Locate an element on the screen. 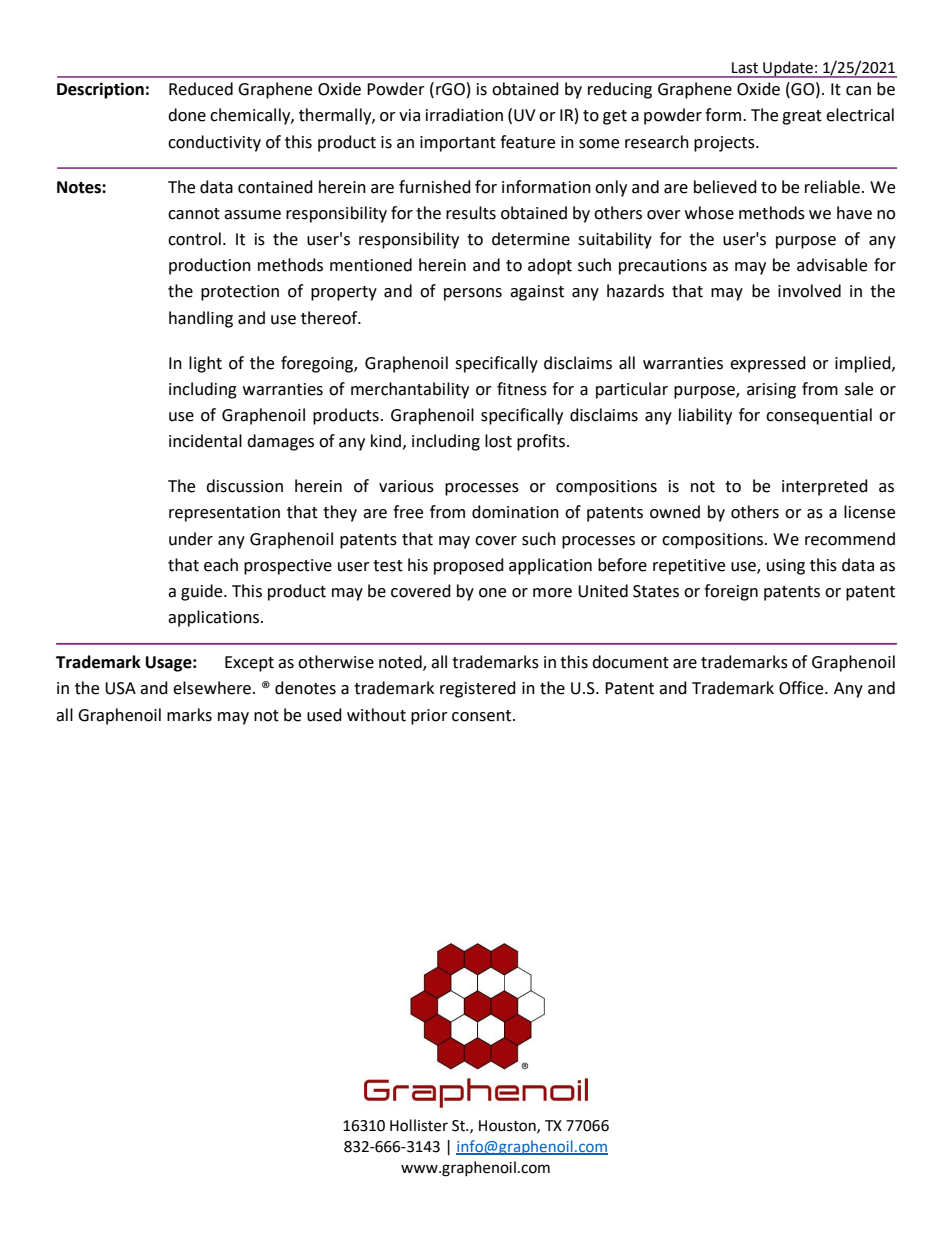 The width and height of the screenshot is (952, 1233). Office is located at coordinates (802, 688).
